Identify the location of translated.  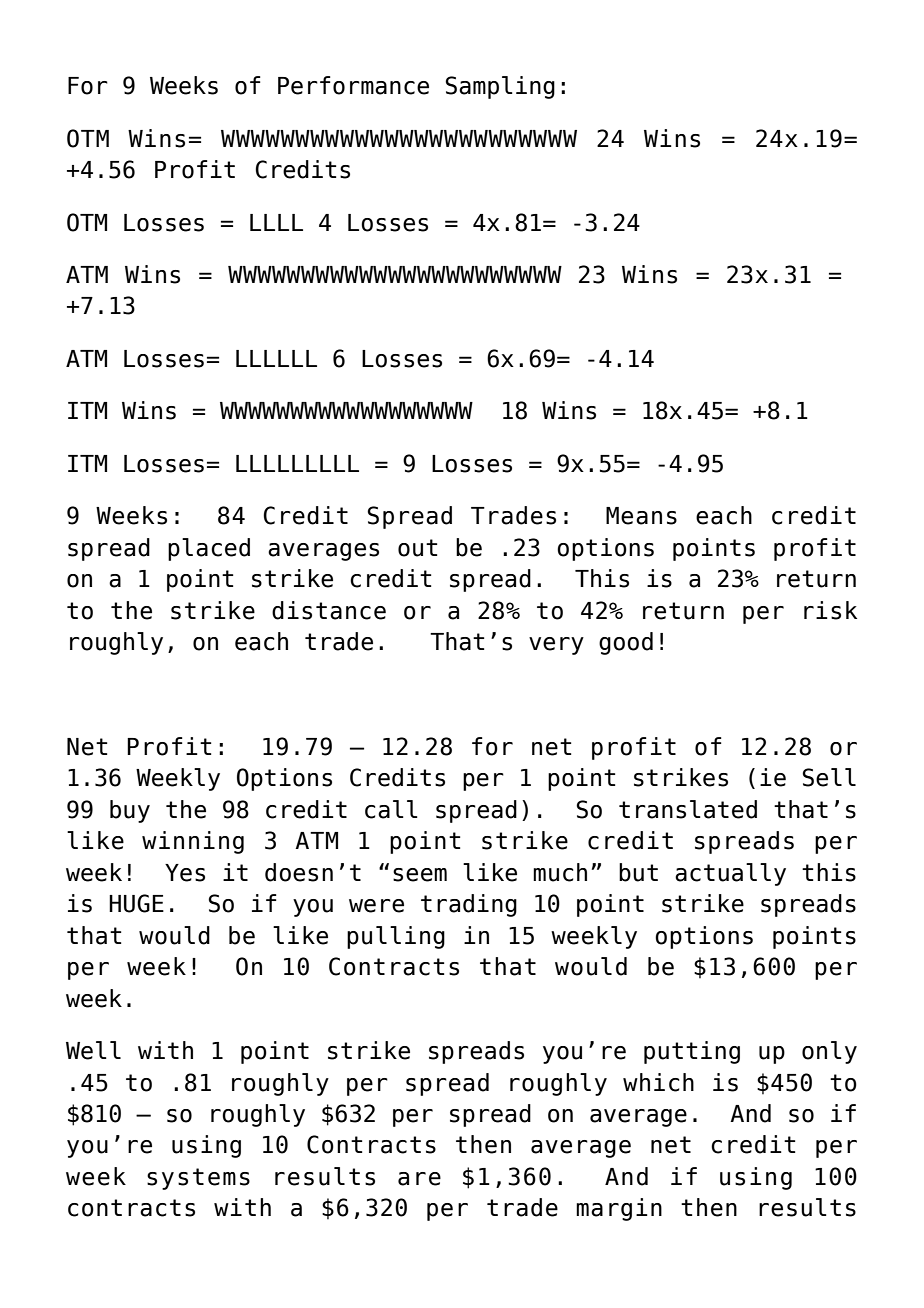
(688, 809).
